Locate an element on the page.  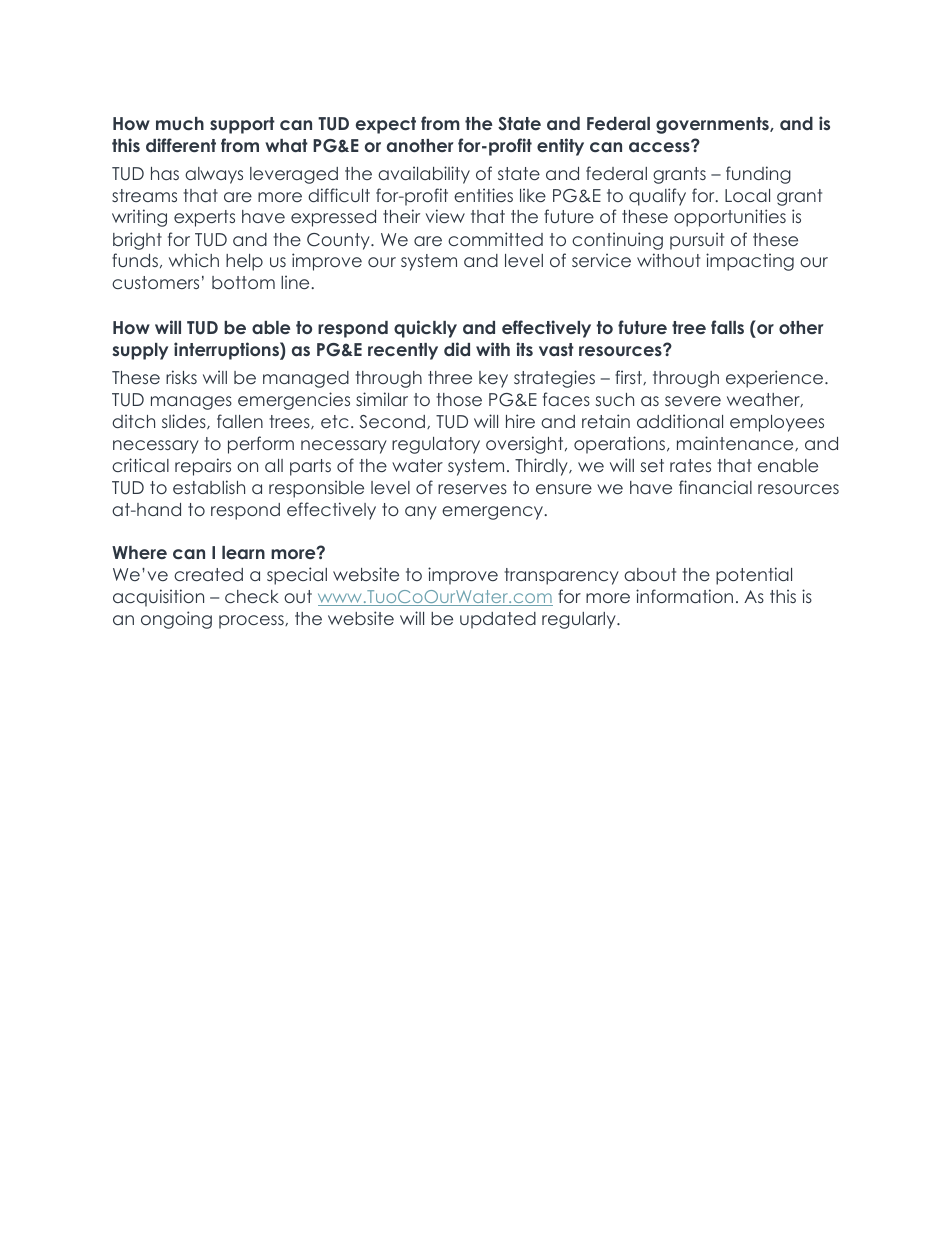
expect is located at coordinates (386, 125).
